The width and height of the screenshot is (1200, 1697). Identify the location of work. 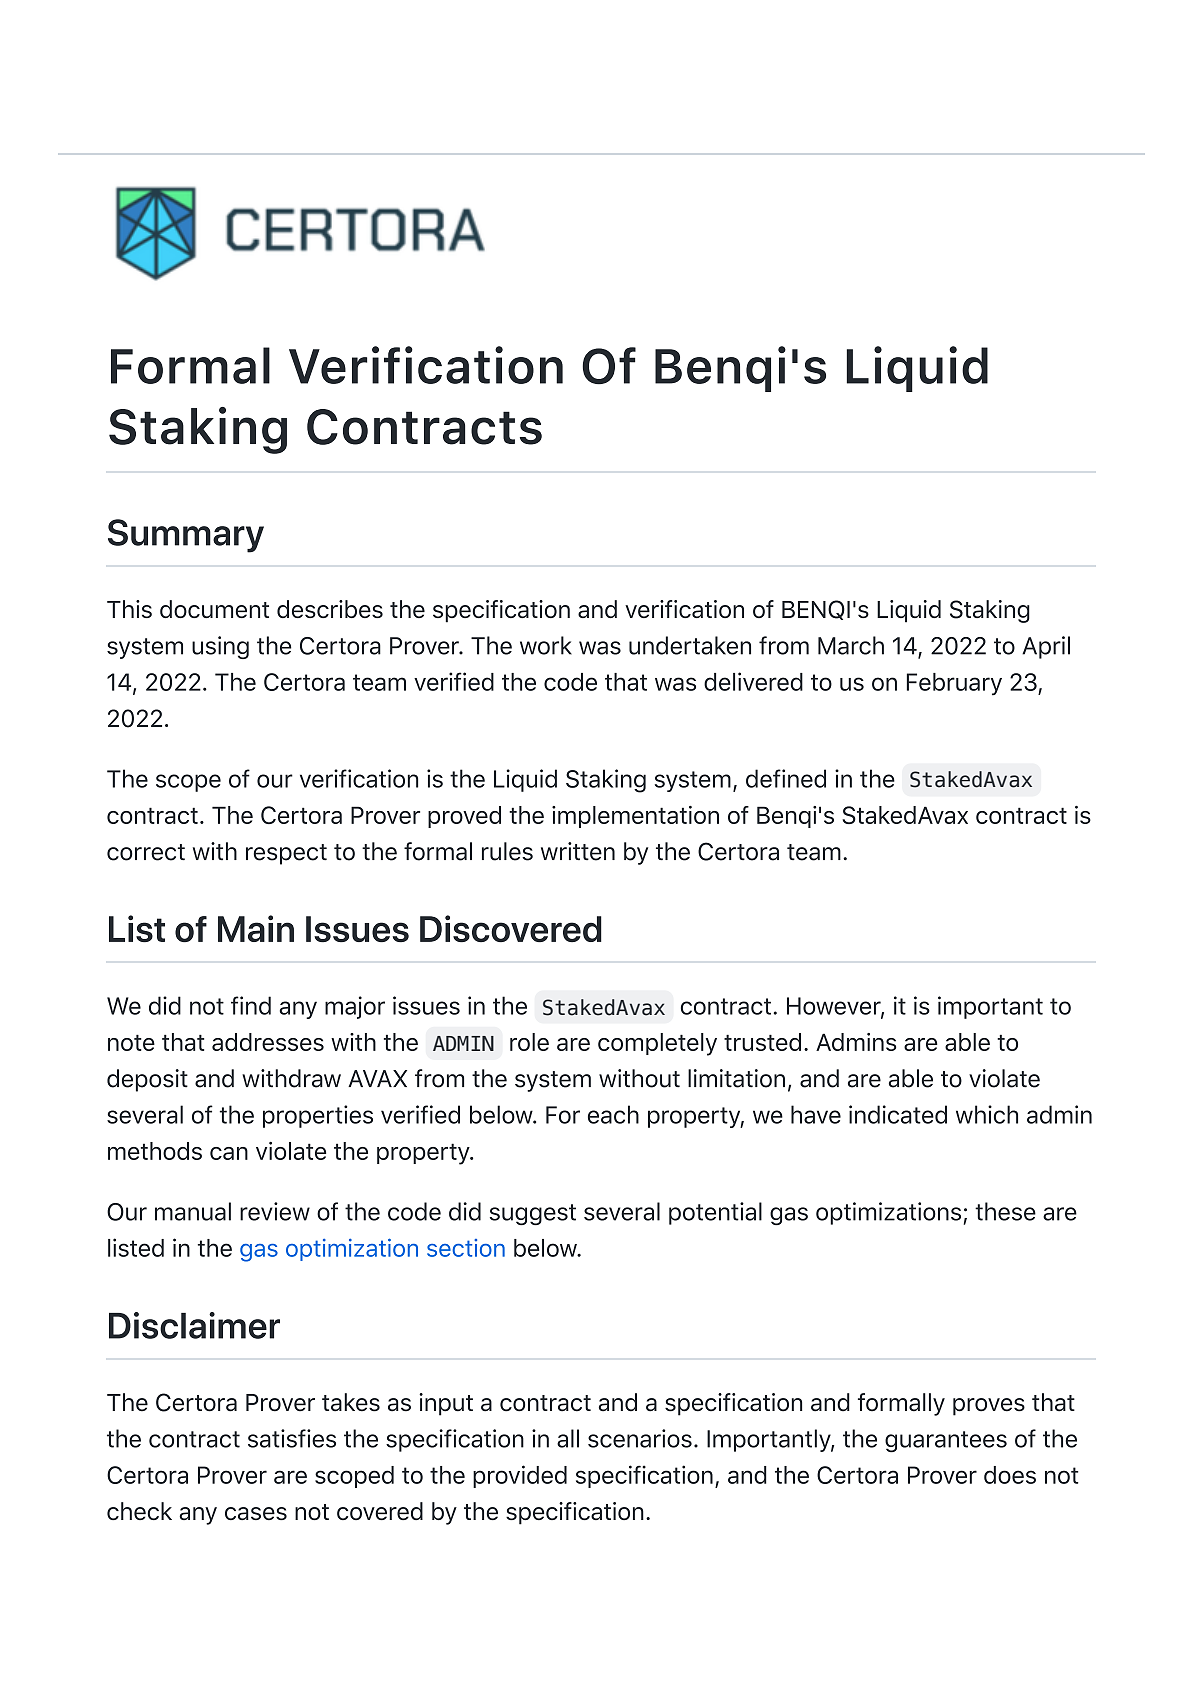
(546, 645).
